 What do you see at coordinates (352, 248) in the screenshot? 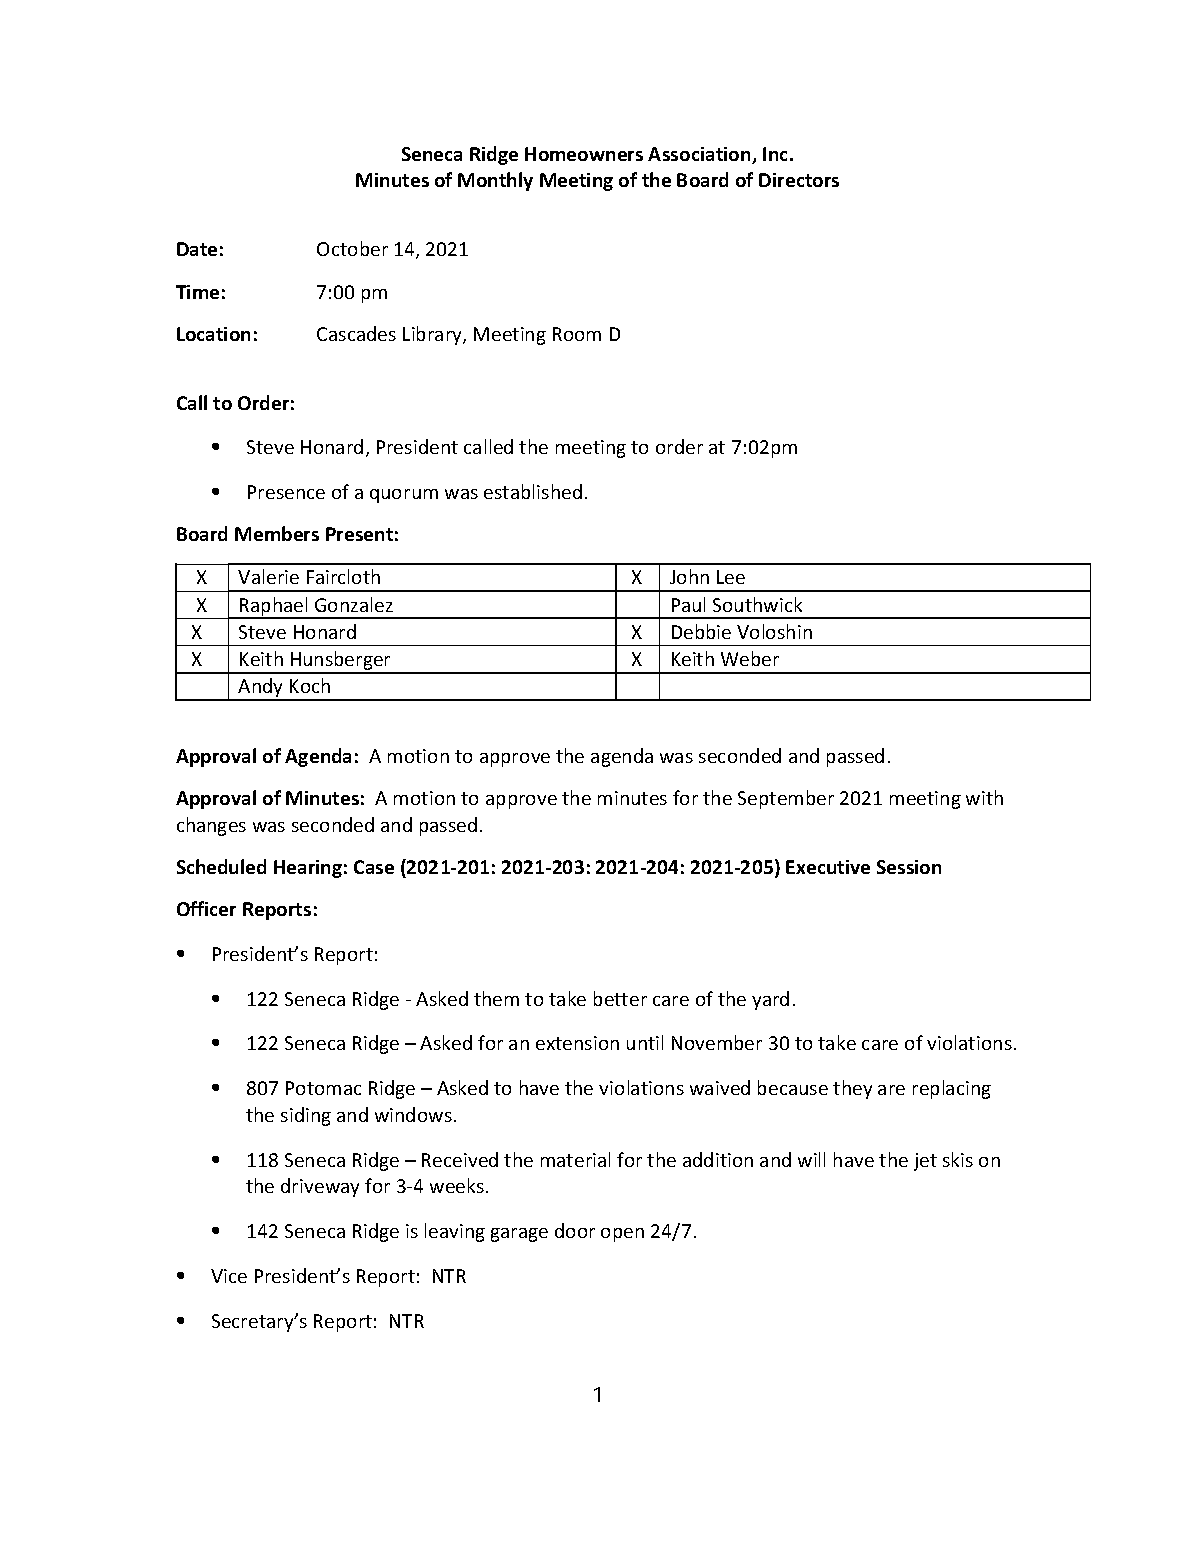
I see `October` at bounding box center [352, 248].
